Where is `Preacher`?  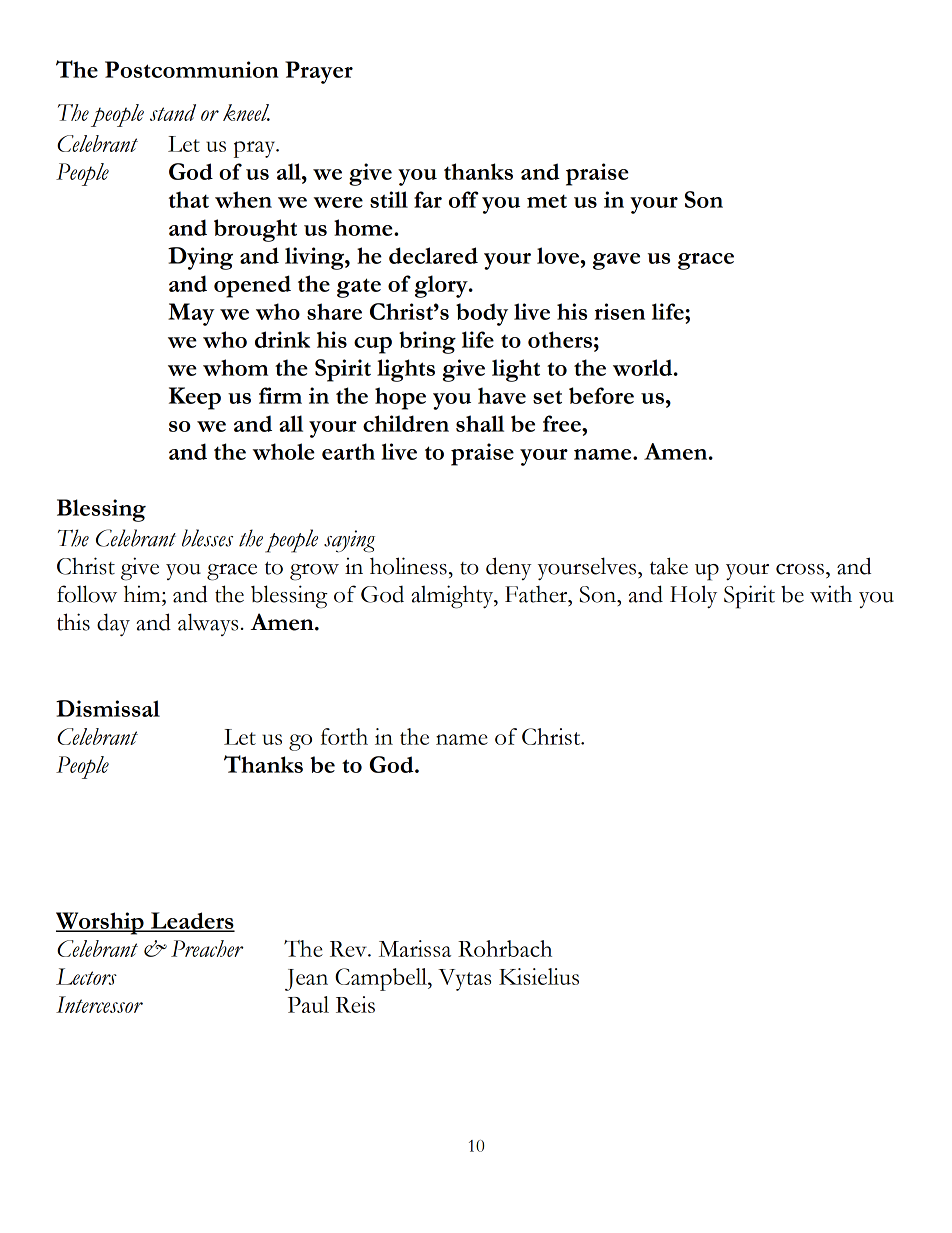 Preacher is located at coordinates (207, 948).
